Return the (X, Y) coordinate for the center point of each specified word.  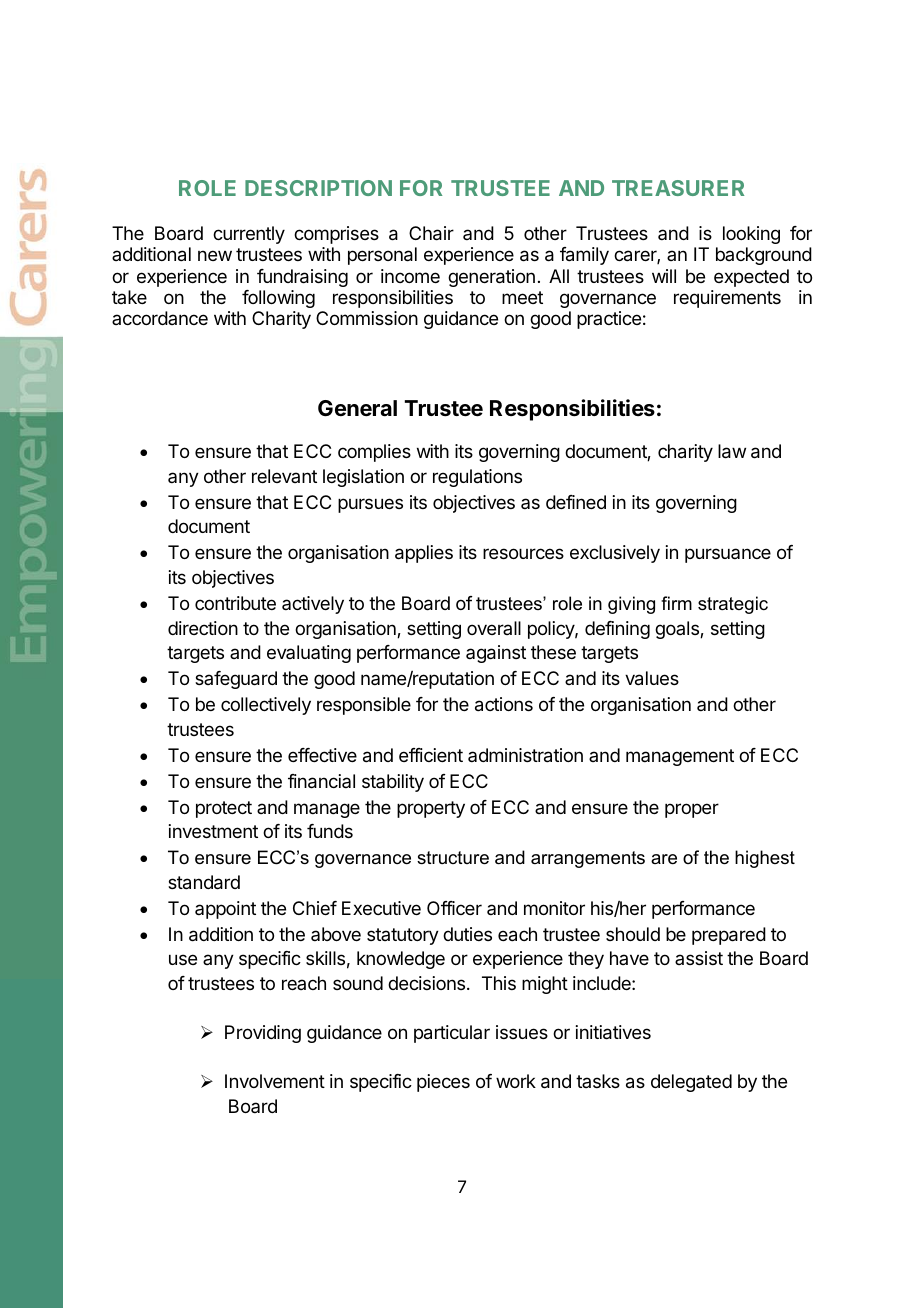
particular (452, 1034)
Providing (263, 1034)
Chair (431, 233)
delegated (691, 1083)
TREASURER (678, 188)
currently (249, 235)
